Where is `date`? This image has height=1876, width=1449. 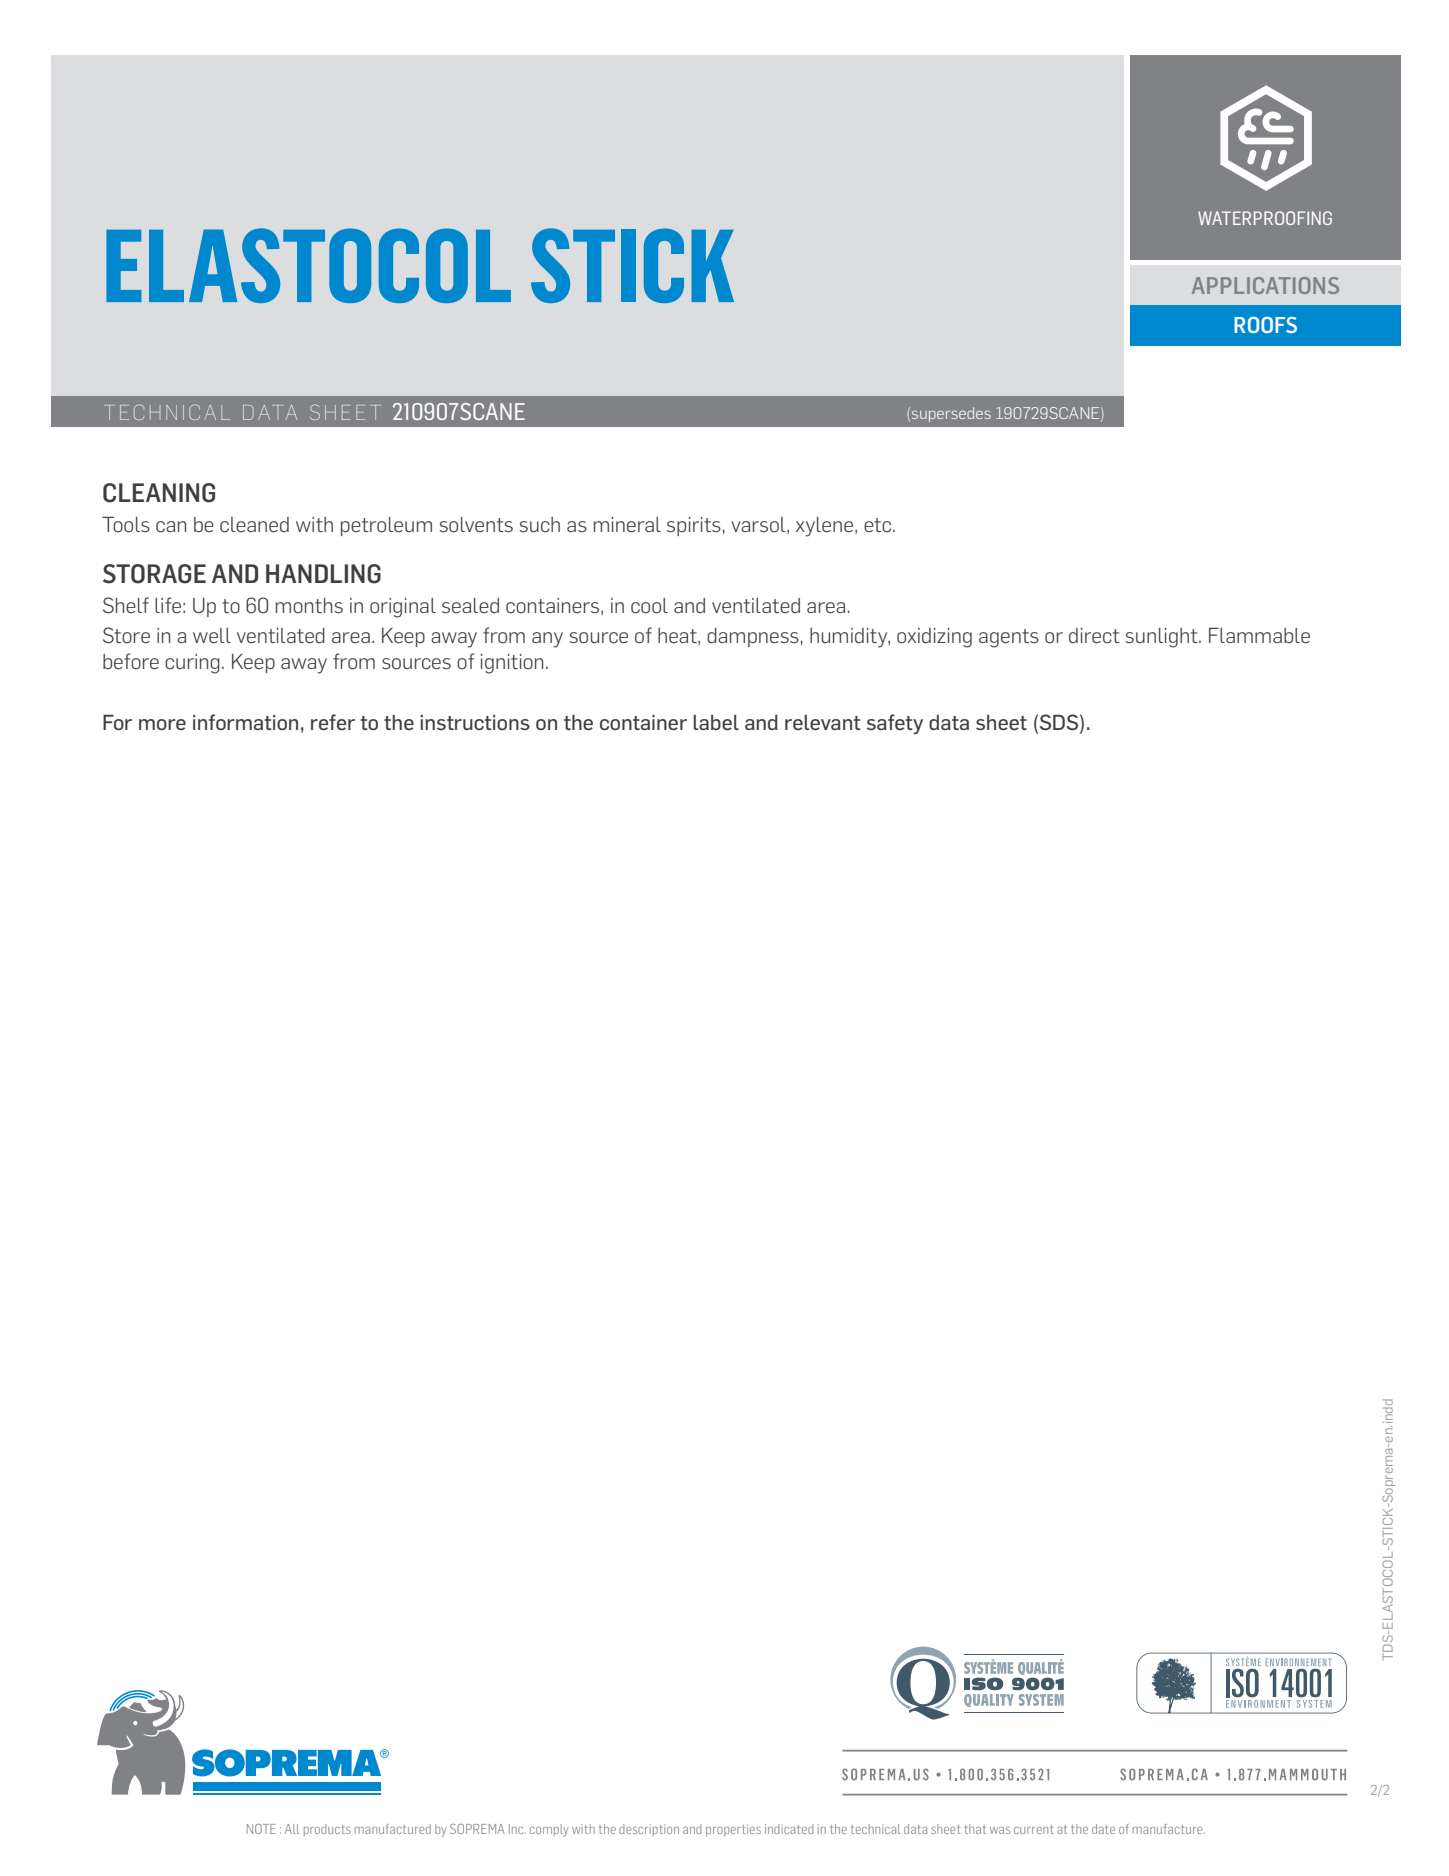 date is located at coordinates (1103, 1829).
